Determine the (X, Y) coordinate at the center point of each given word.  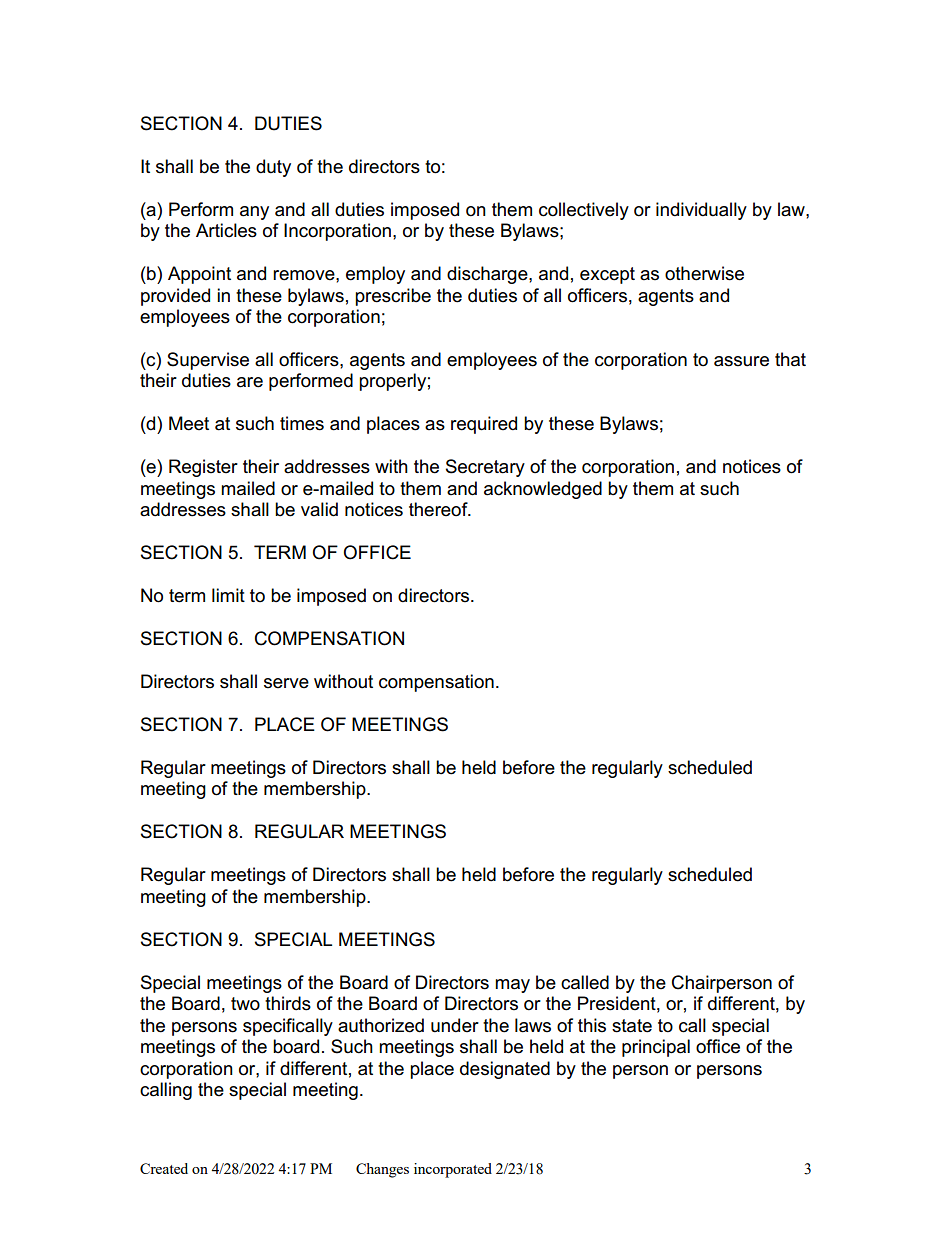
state (632, 1026)
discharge (488, 275)
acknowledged (543, 490)
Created (164, 1168)
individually (701, 211)
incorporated (453, 1170)
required (484, 425)
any (254, 213)
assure (741, 361)
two (245, 1004)
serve (286, 683)
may (512, 986)
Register (203, 468)
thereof (439, 509)
